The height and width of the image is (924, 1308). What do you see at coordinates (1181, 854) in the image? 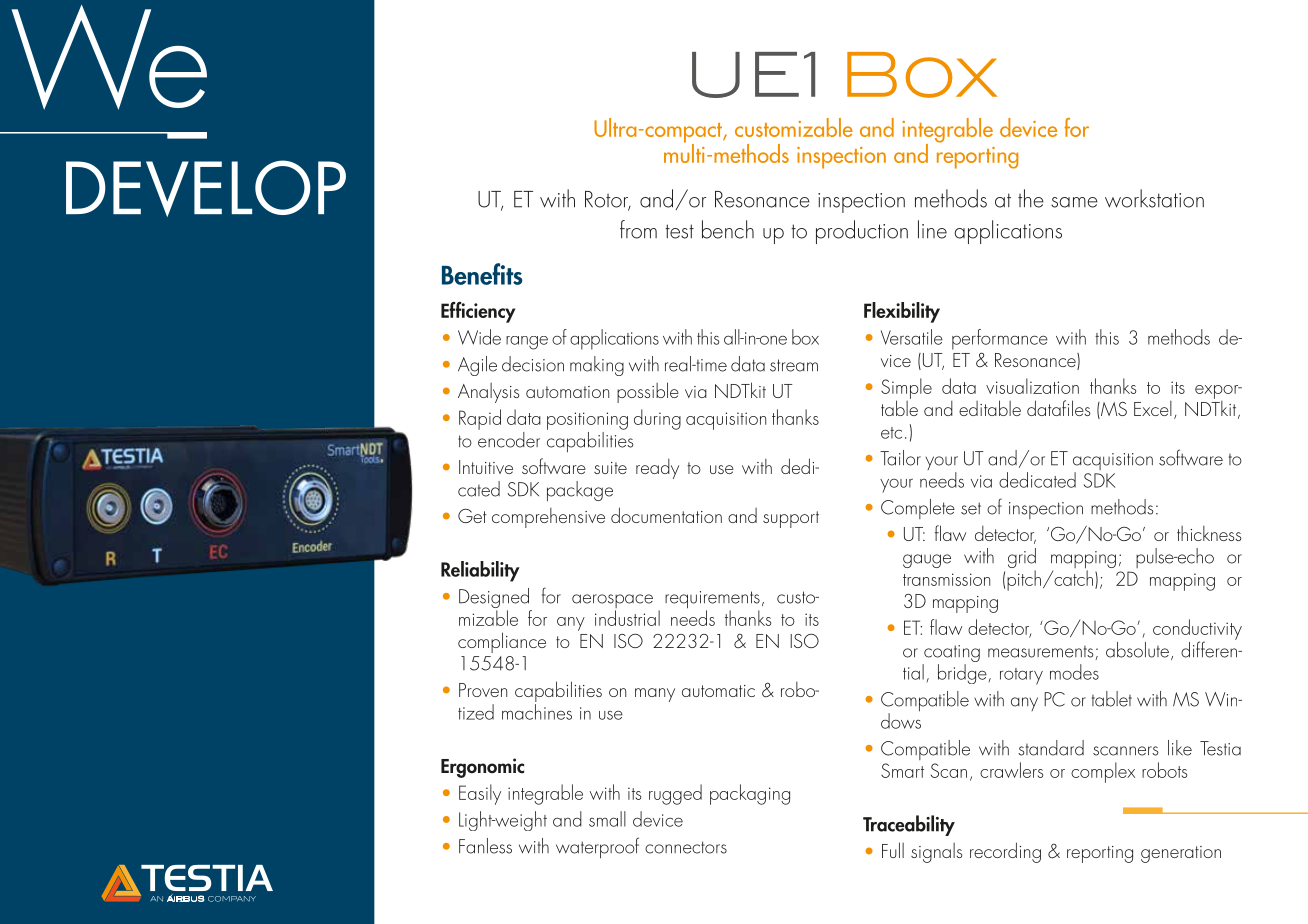
I see `generation` at bounding box center [1181, 854].
